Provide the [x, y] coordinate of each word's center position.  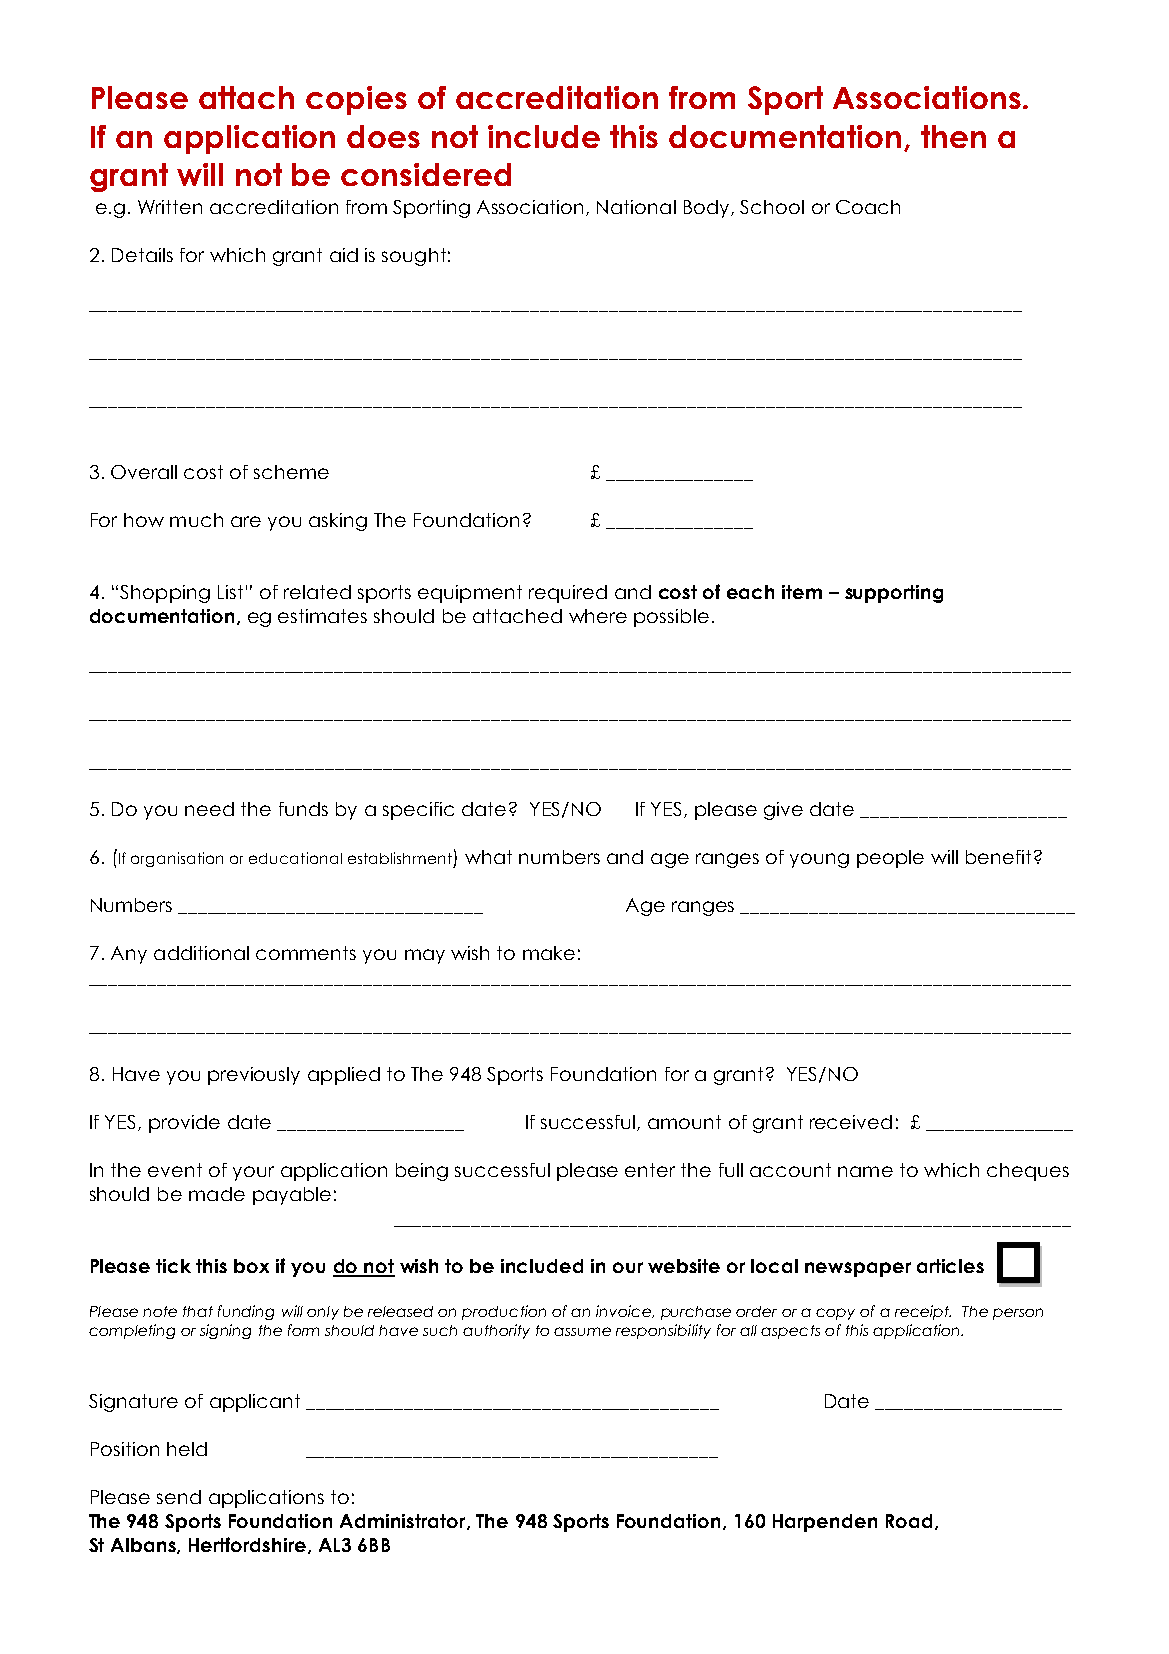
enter [650, 1170]
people [890, 859]
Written [170, 207]
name [865, 1171]
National [636, 207]
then [953, 136]
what [488, 857]
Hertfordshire [247, 1544]
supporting [894, 594]
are [246, 521]
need [209, 809]
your [253, 1173]
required [568, 594]
